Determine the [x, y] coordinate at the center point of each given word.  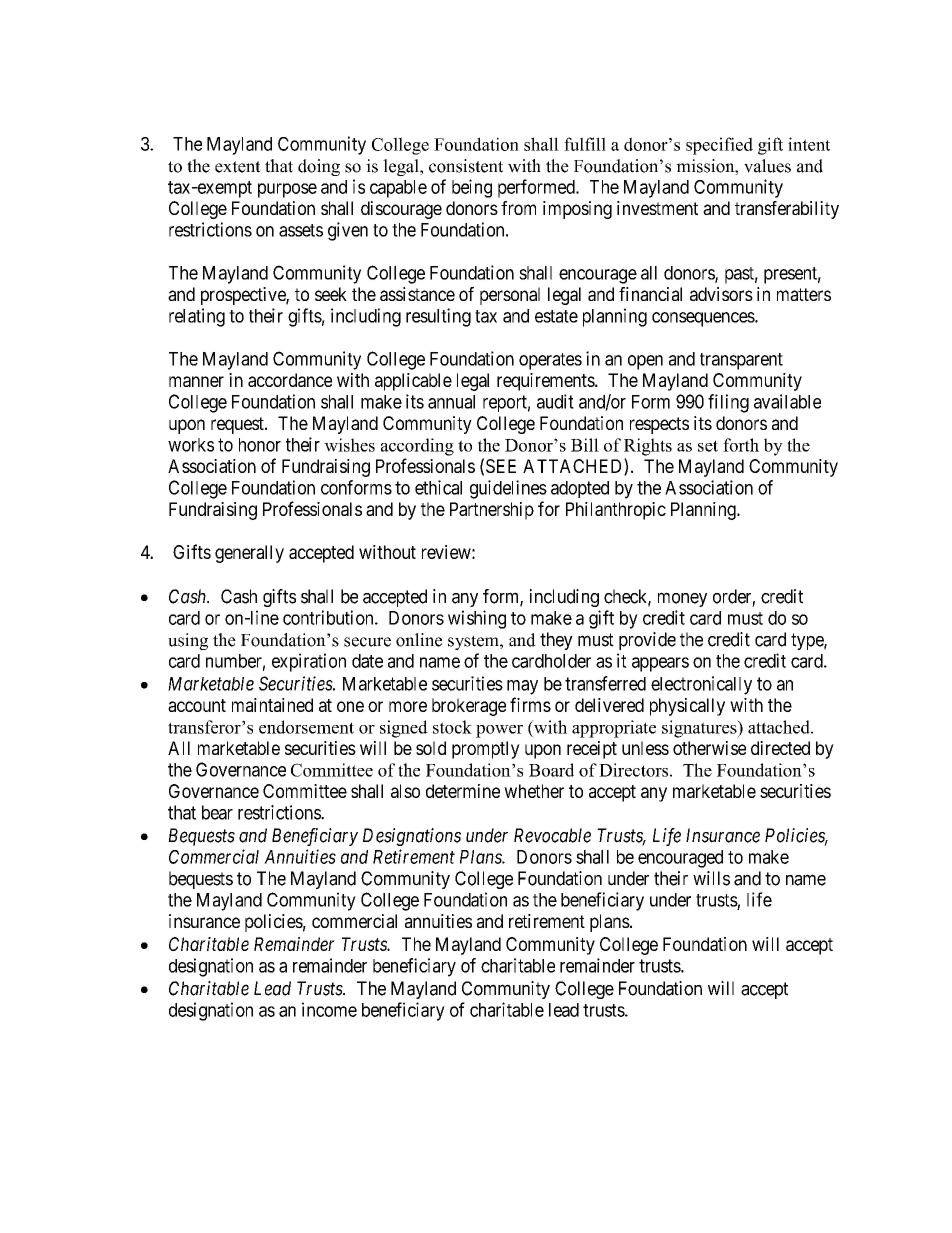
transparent [741, 361]
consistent [466, 166]
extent [238, 167]
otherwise [709, 748]
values [767, 166]
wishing [477, 619]
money [682, 599]
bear [217, 812]
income [329, 1009]
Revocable [552, 835]
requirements [546, 382]
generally [249, 554]
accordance [290, 380]
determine [463, 791]
